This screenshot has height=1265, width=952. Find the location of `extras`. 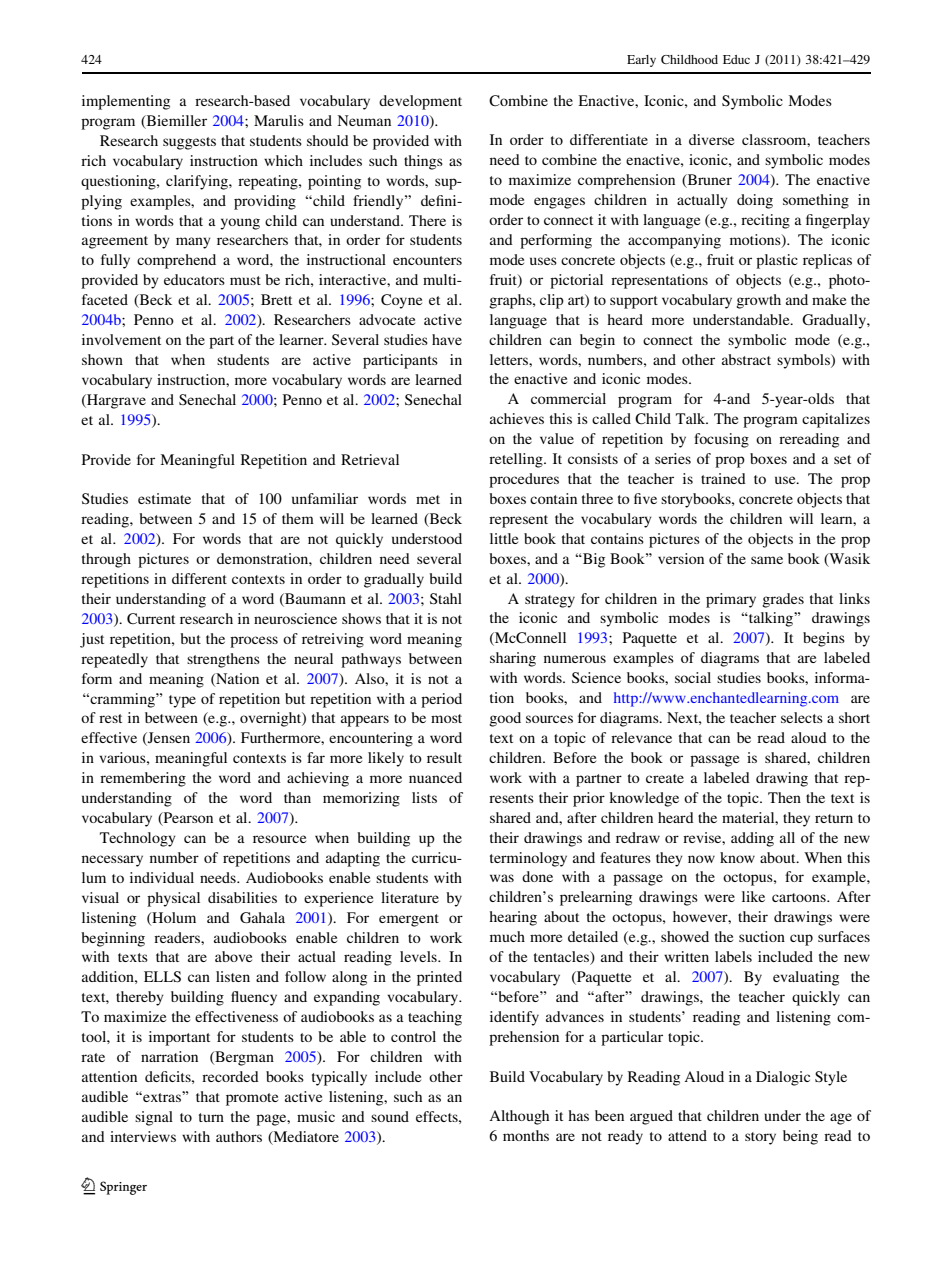

extras is located at coordinates (162, 1096).
